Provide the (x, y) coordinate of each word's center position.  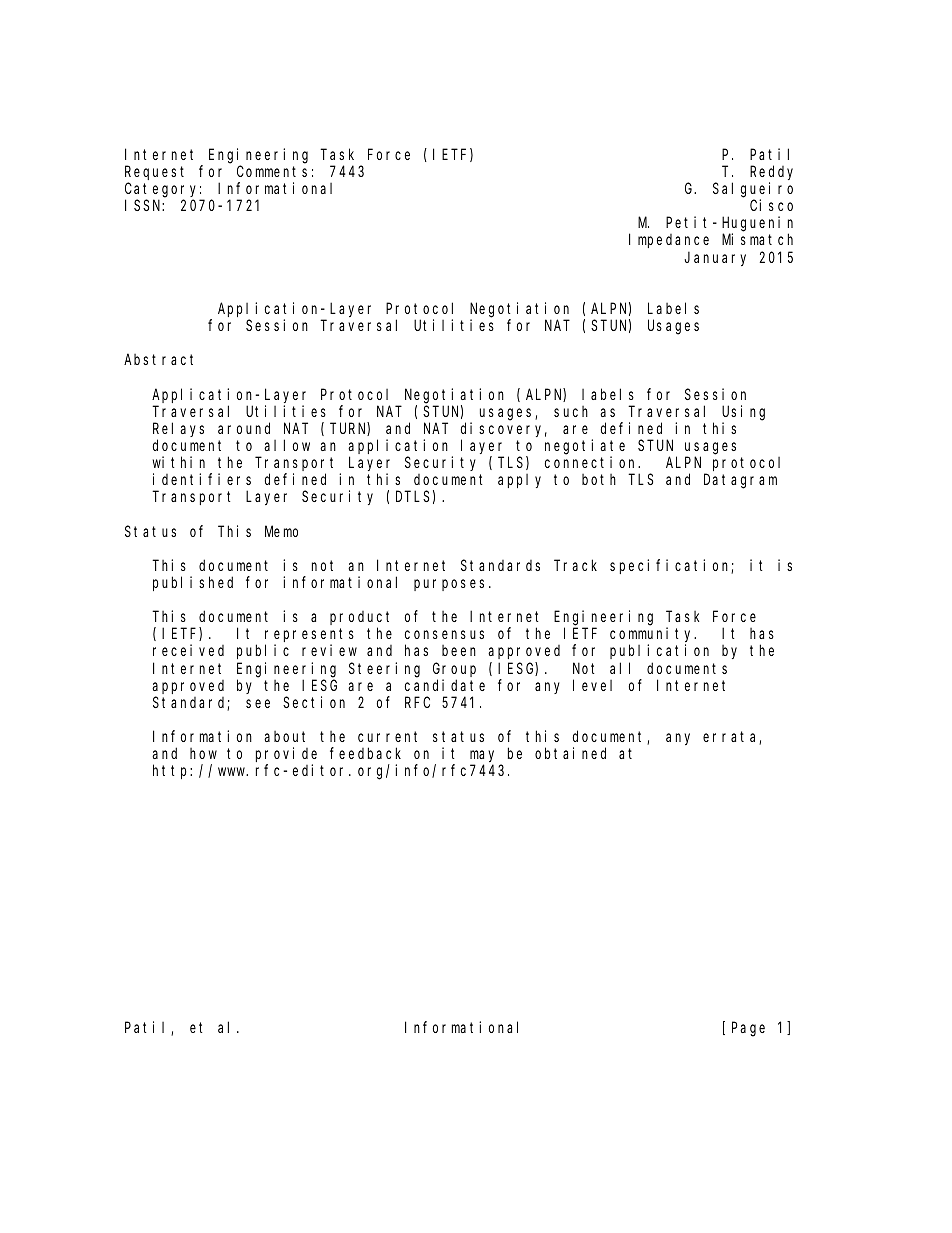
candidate (445, 685)
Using (743, 413)
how (203, 753)
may (482, 757)
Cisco (771, 205)
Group (454, 670)
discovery (504, 429)
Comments (272, 171)
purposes (452, 585)
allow (287, 445)
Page (748, 1030)
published (193, 583)
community (653, 636)
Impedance (669, 241)
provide (286, 756)
